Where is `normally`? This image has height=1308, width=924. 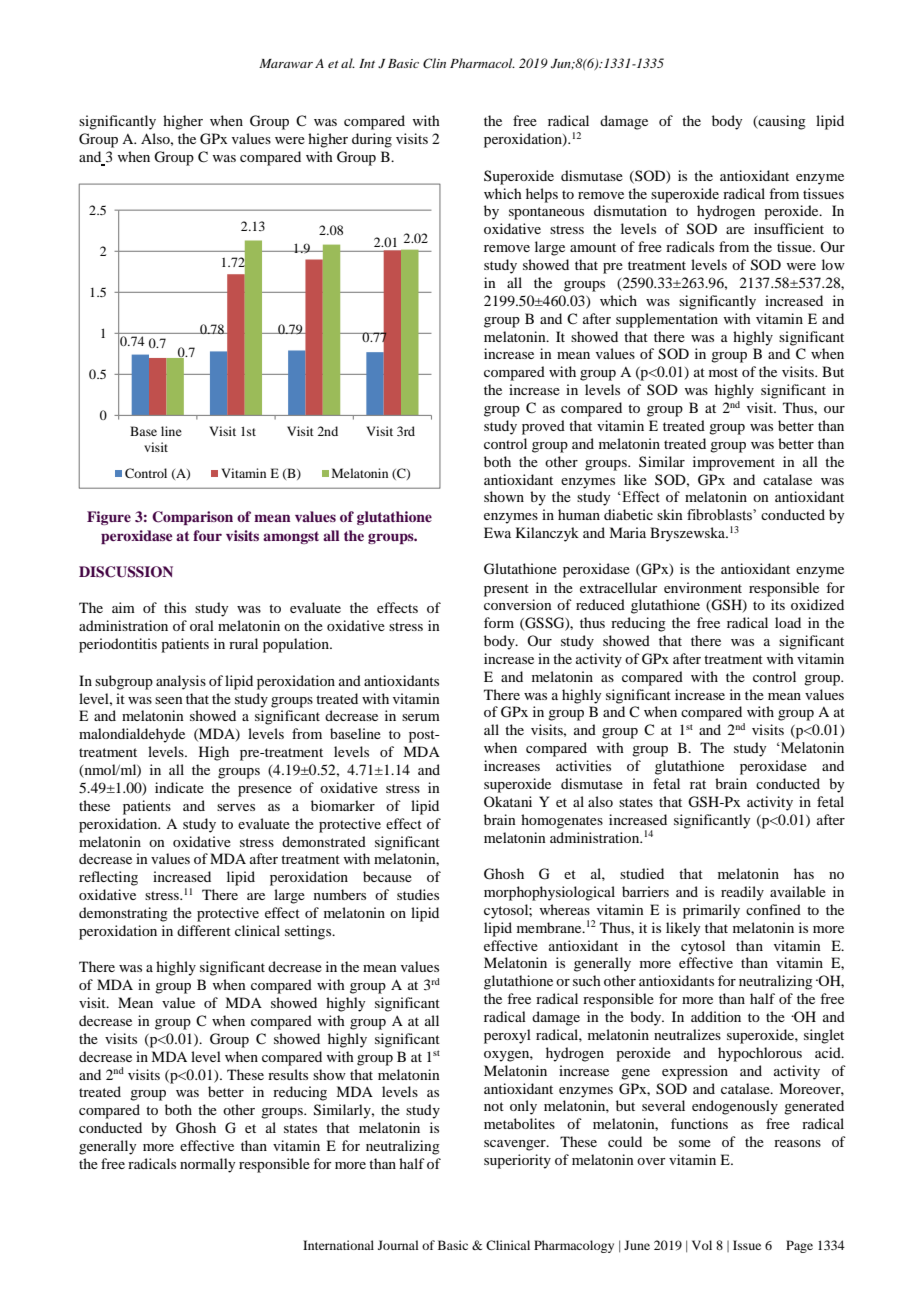
normally is located at coordinates (207, 1165).
